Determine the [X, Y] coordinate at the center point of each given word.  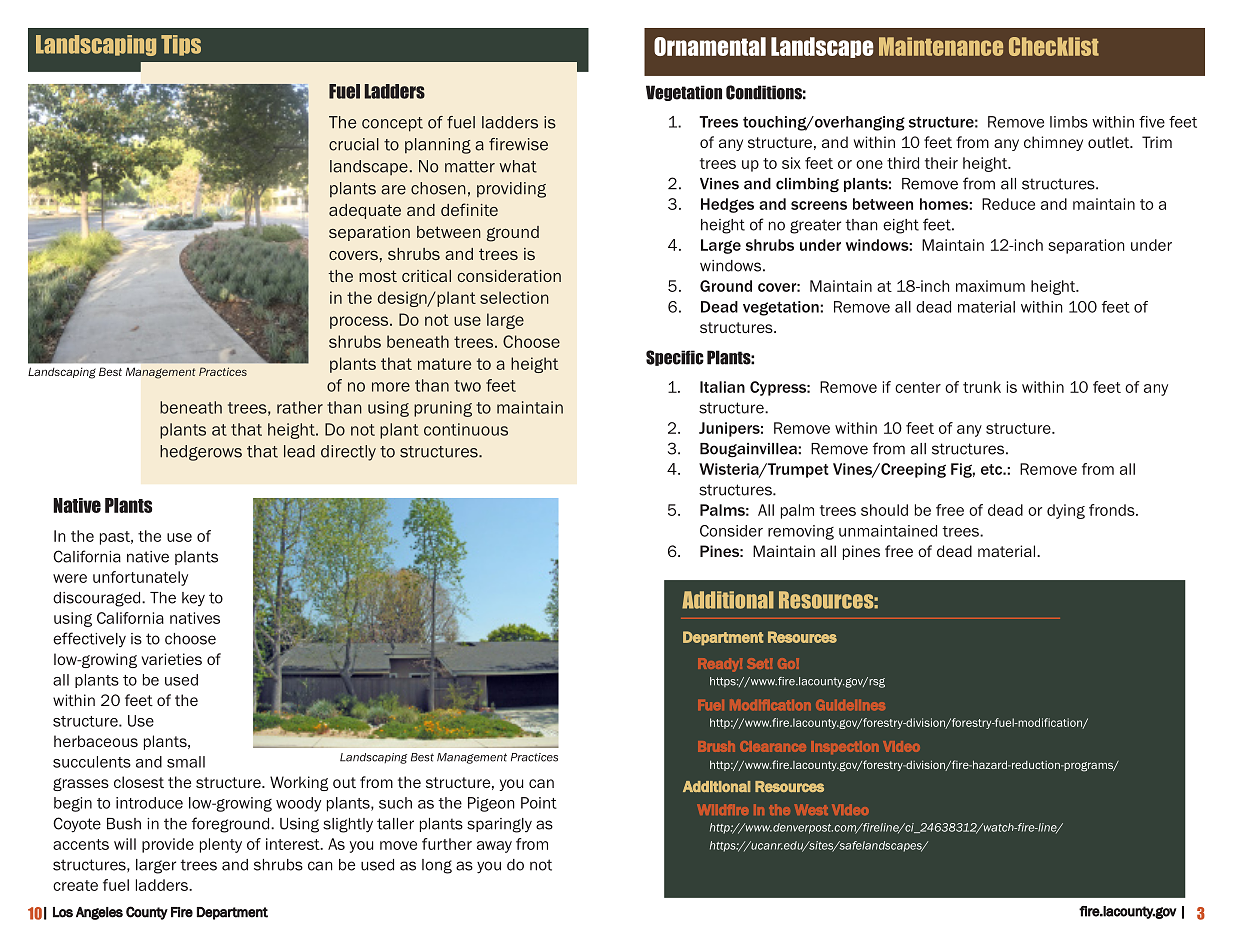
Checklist [1054, 46]
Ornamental [710, 46]
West [811, 809]
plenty [221, 845]
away [494, 847]
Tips [181, 45]
